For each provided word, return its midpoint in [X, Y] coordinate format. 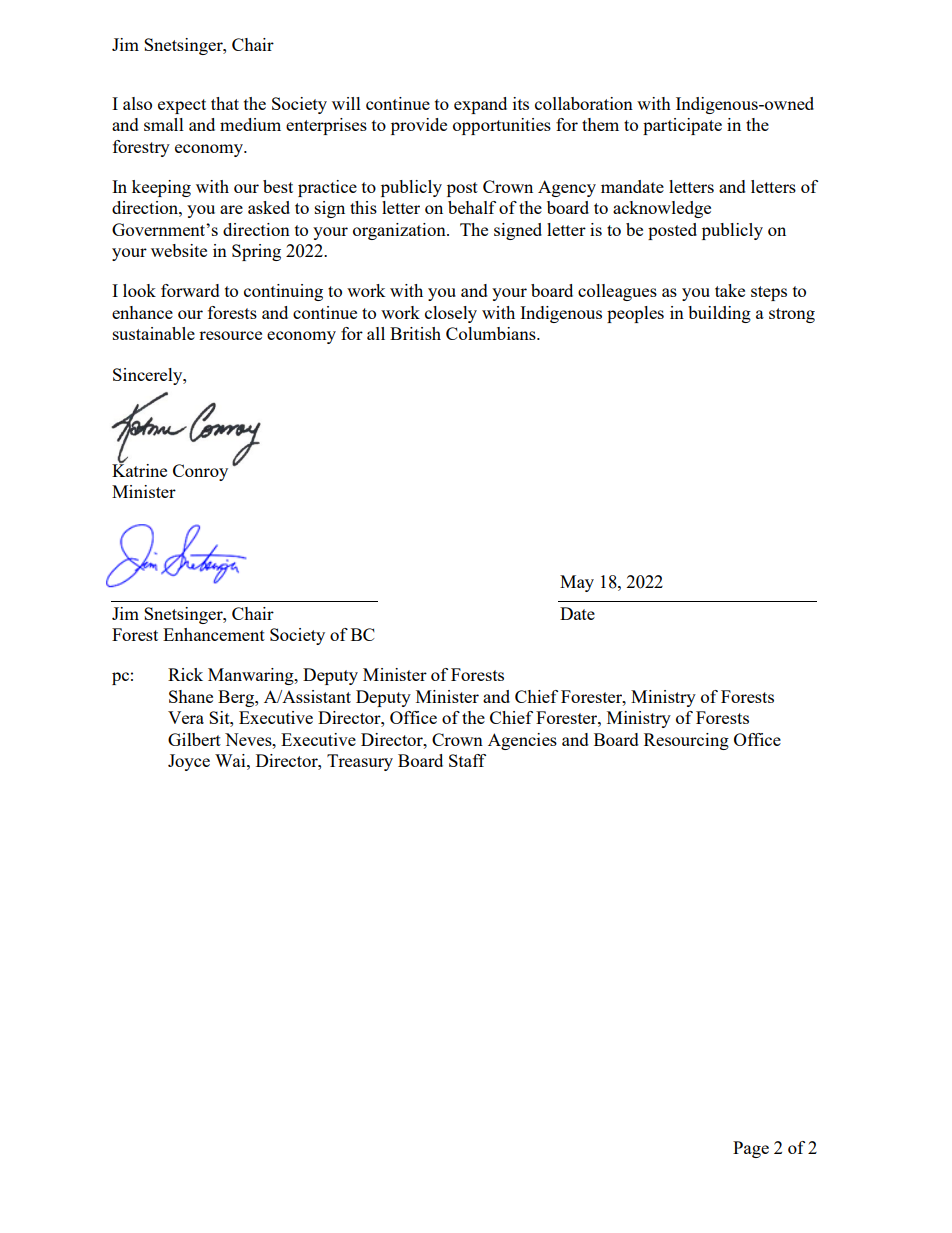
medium [250, 124]
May [577, 583]
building [719, 314]
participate [682, 126]
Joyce [189, 762]
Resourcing [686, 741]
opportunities [502, 126]
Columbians [492, 333]
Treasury [360, 762]
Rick [185, 674]
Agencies [522, 741]
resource [230, 335]
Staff [467, 760]
